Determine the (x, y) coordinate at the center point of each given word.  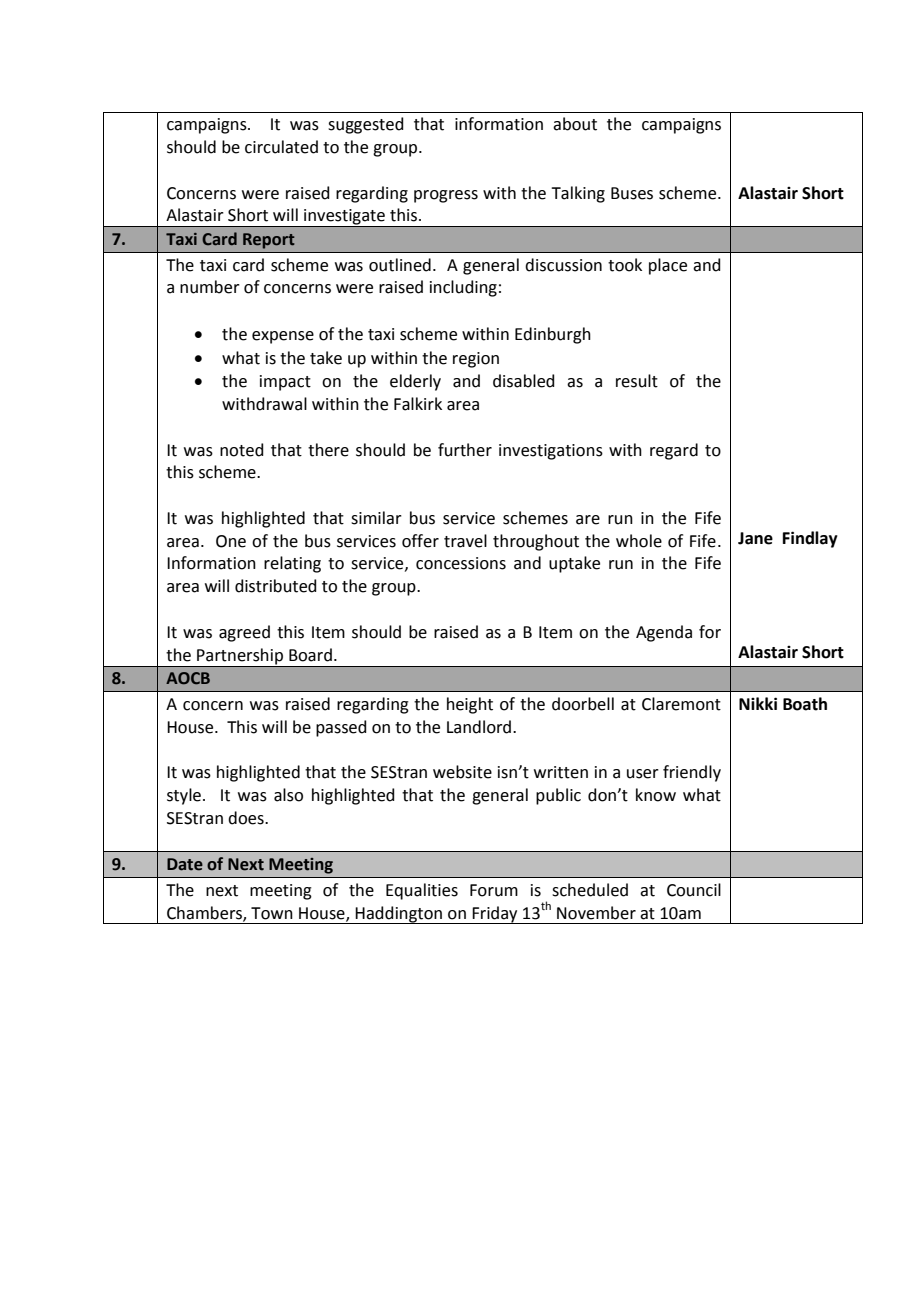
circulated (281, 147)
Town (272, 913)
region (476, 360)
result (637, 381)
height (470, 705)
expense (283, 337)
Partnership (240, 656)
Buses (632, 193)
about (575, 124)
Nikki (758, 703)
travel (465, 541)
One (231, 541)
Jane (755, 538)
